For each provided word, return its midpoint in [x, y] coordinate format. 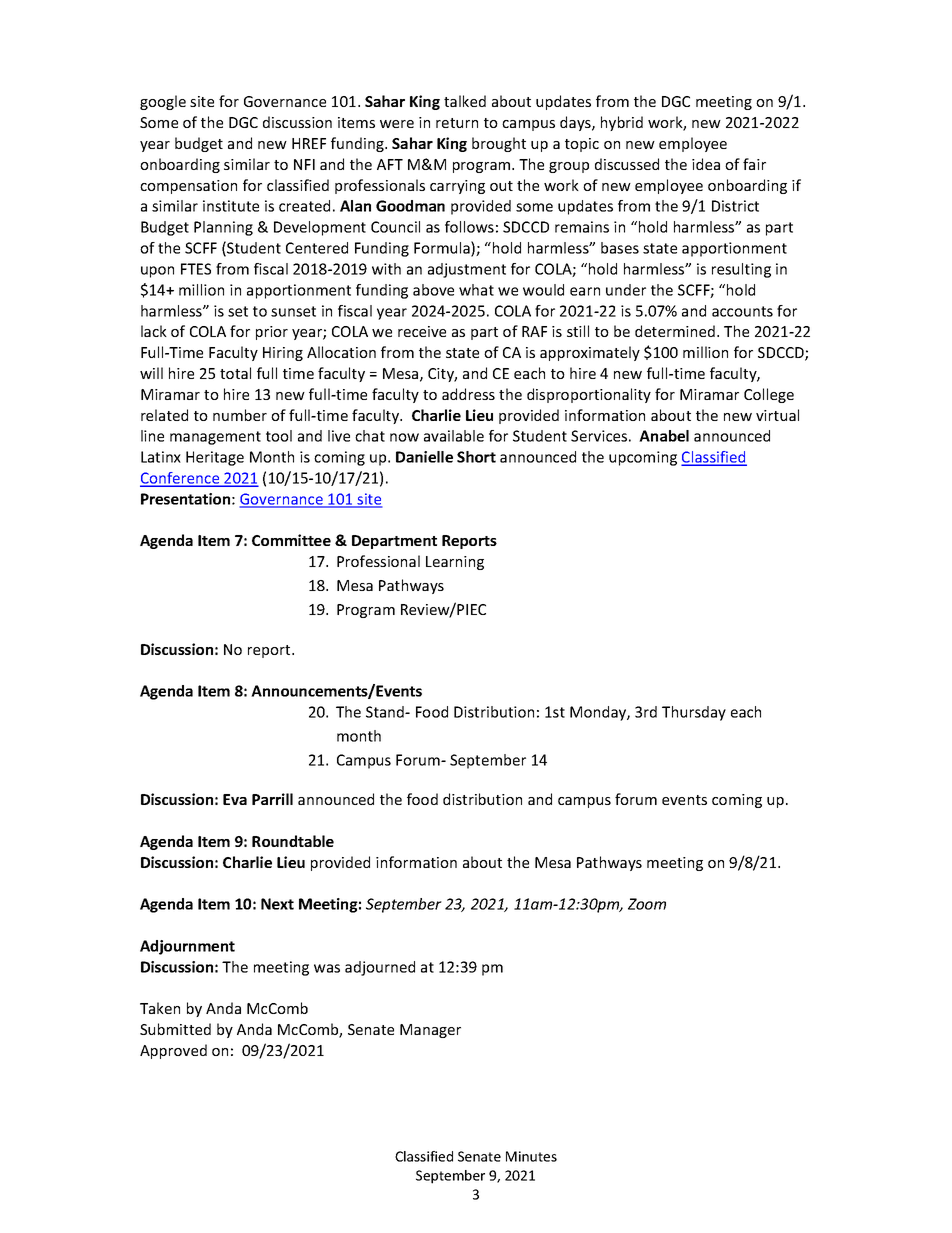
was [327, 968]
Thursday [694, 713]
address [468, 394]
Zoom [647, 904]
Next [277, 904]
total [235, 373]
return [457, 123]
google [163, 102]
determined [675, 331]
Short [476, 457]
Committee [291, 540]
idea [706, 164]
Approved [173, 1051]
